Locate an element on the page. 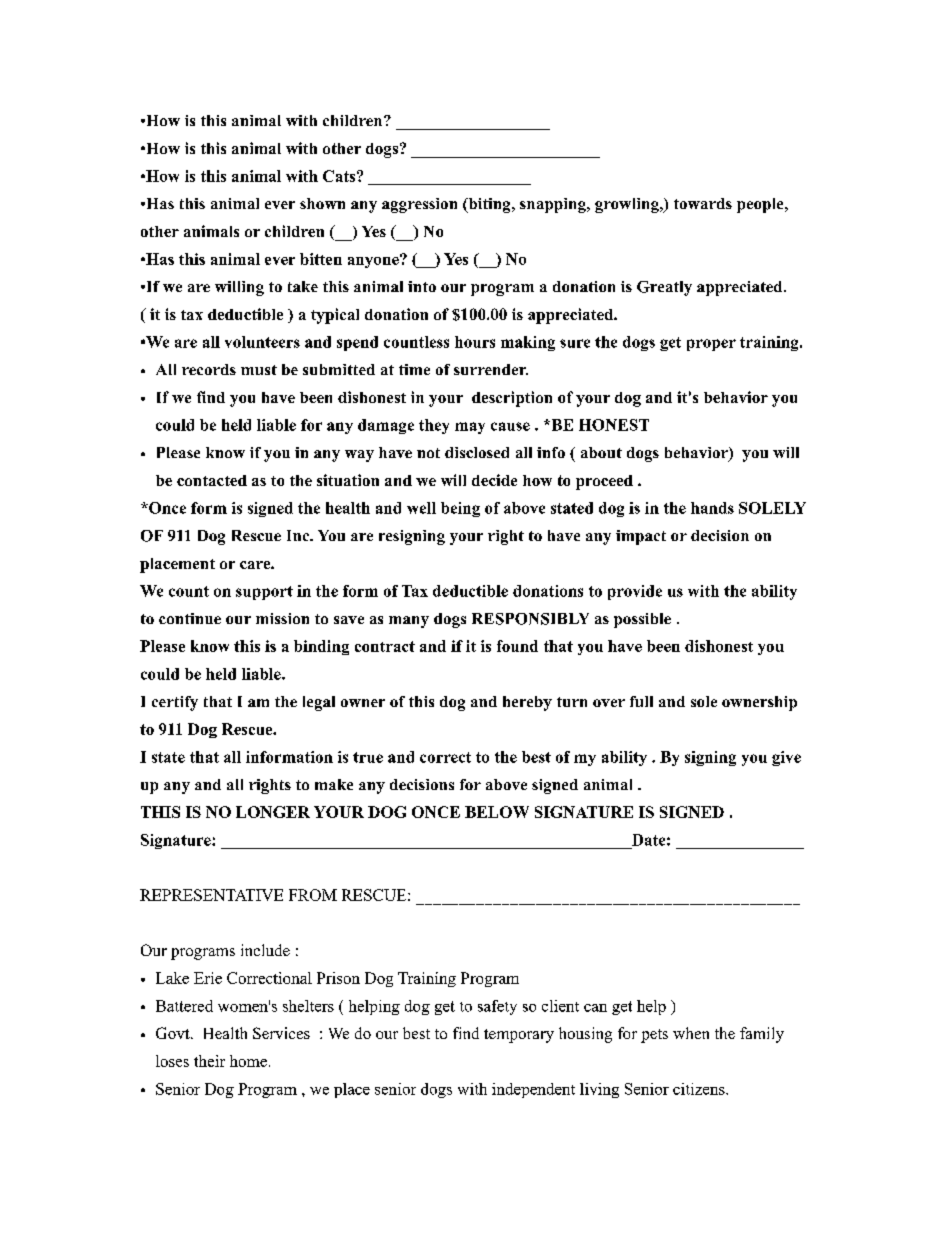 The height and width of the document is (1233, 952). home is located at coordinates (248, 1061).
